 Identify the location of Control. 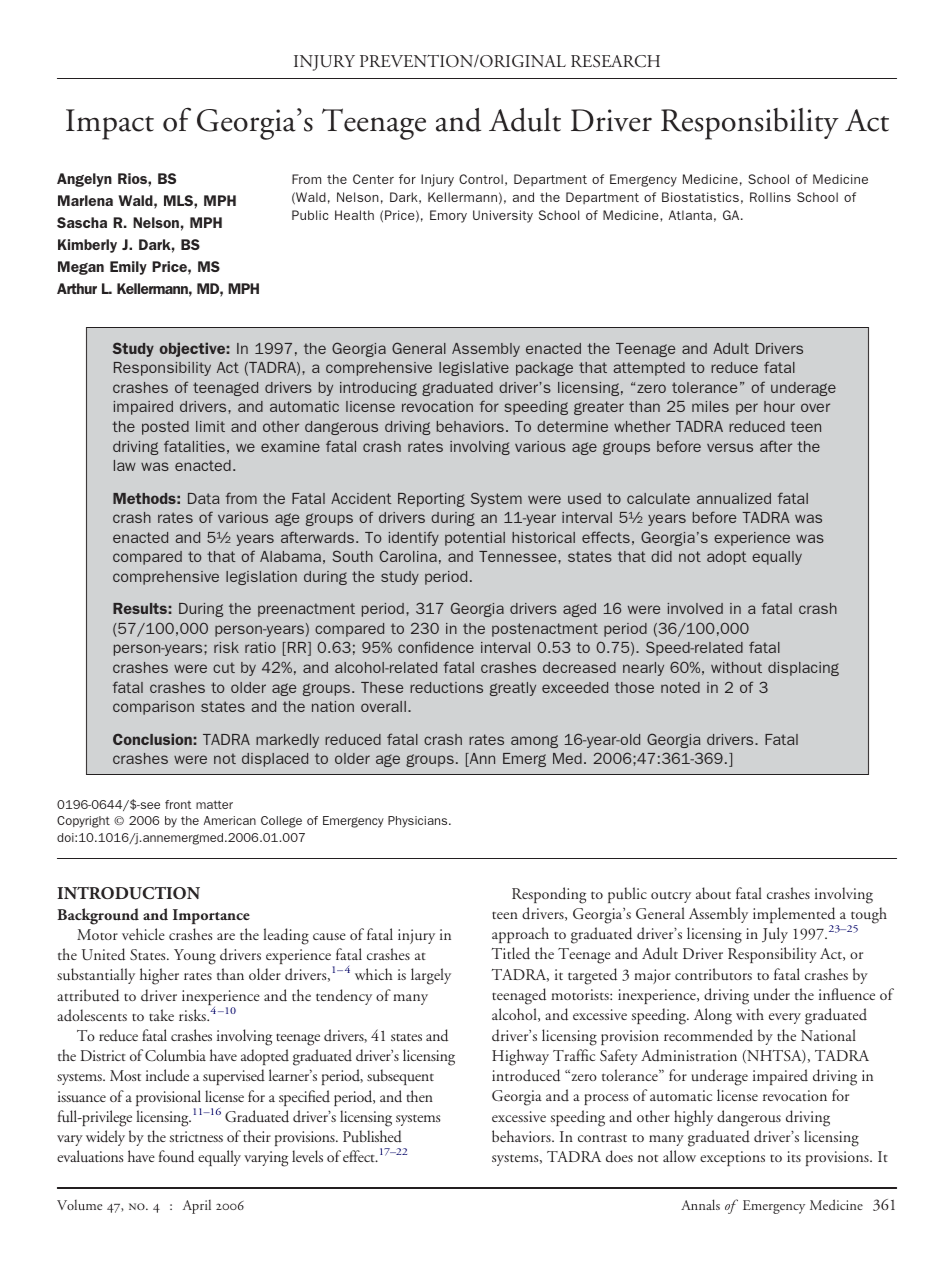
(481, 179).
